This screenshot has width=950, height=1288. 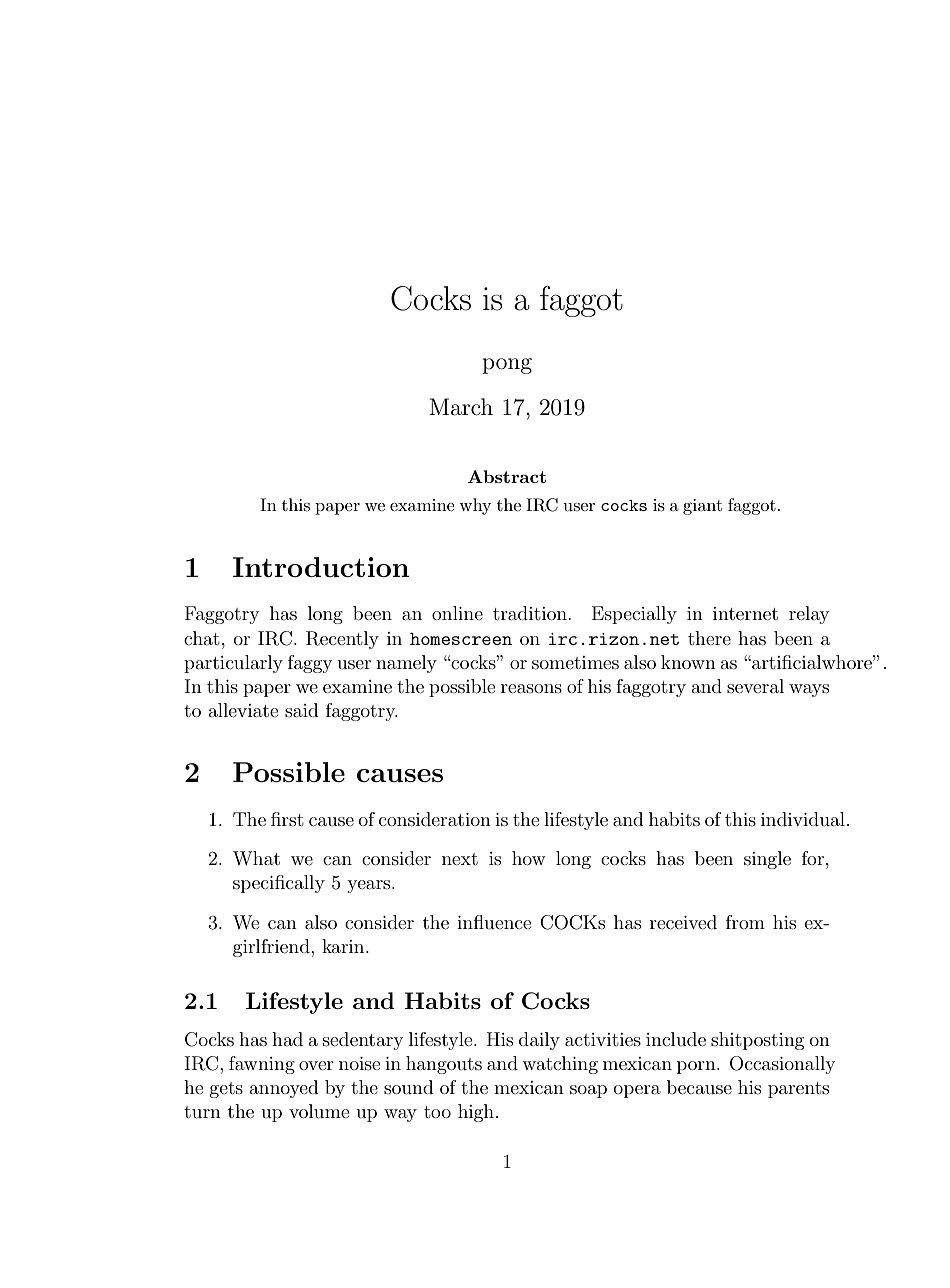 What do you see at coordinates (745, 613) in the screenshot?
I see `internet` at bounding box center [745, 613].
